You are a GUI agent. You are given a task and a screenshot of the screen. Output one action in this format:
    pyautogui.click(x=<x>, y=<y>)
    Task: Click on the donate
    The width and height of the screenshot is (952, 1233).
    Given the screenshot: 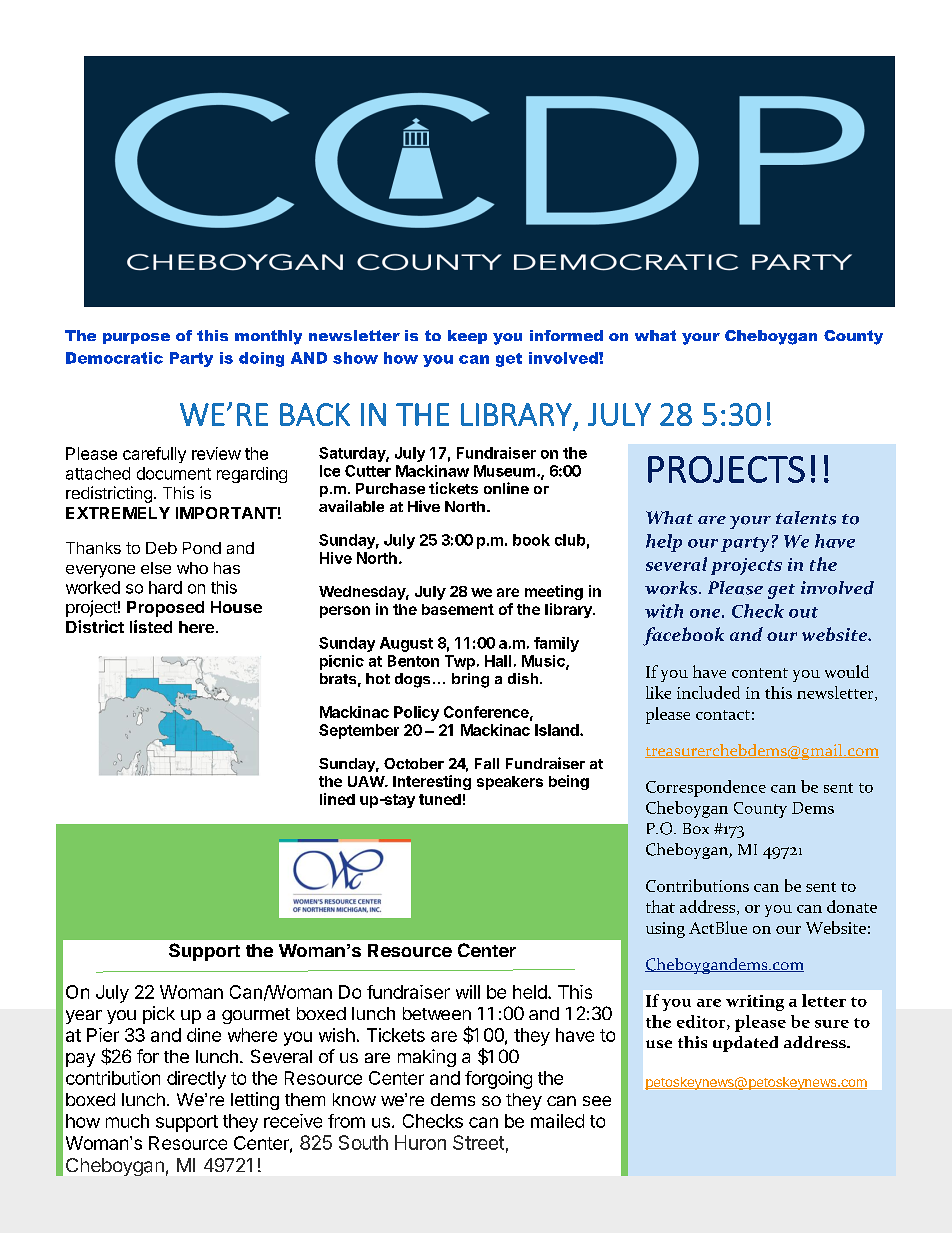 What is the action you would take?
    pyautogui.click(x=852, y=906)
